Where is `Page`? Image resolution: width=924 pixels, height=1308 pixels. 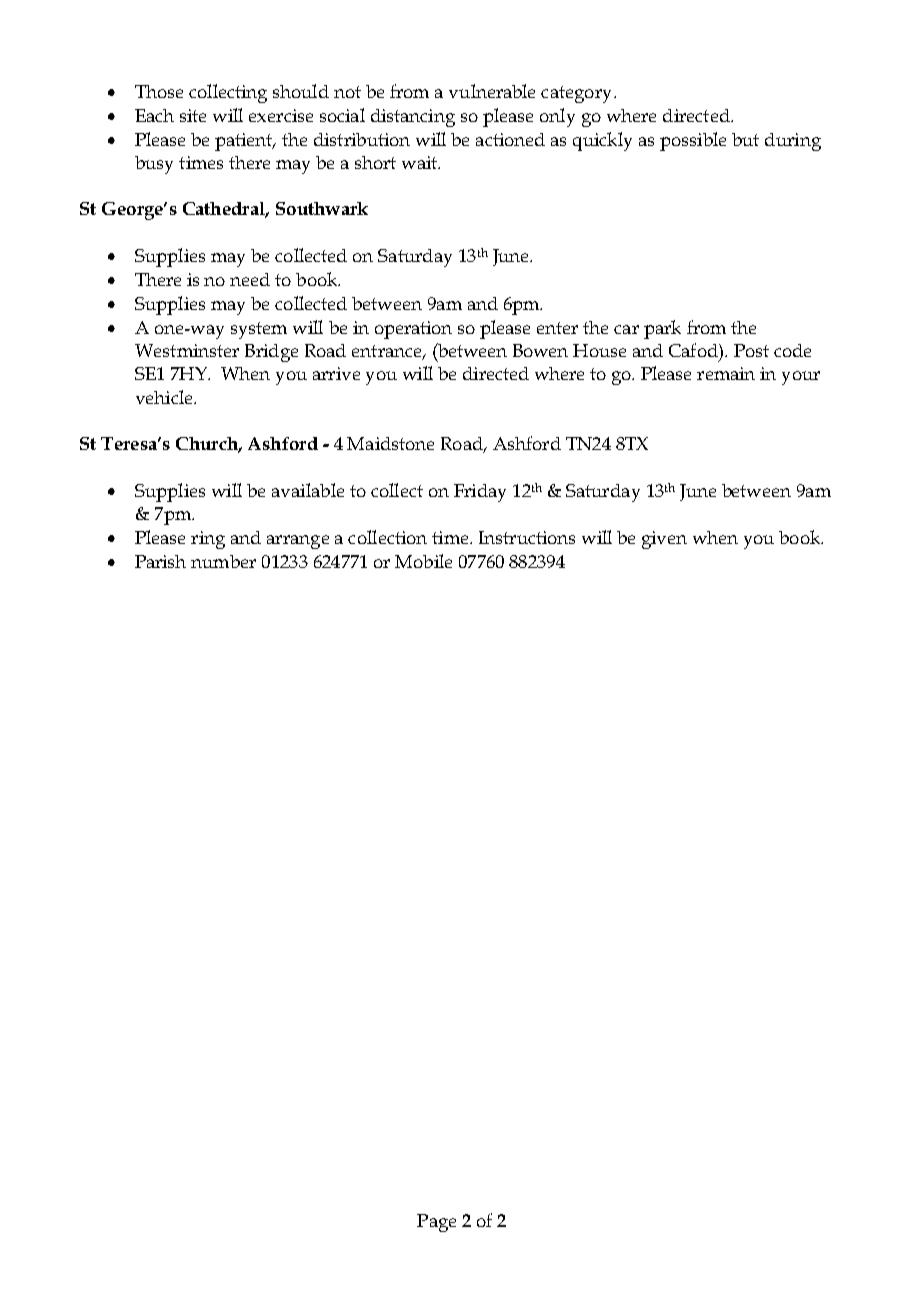 Page is located at coordinates (436, 1223).
